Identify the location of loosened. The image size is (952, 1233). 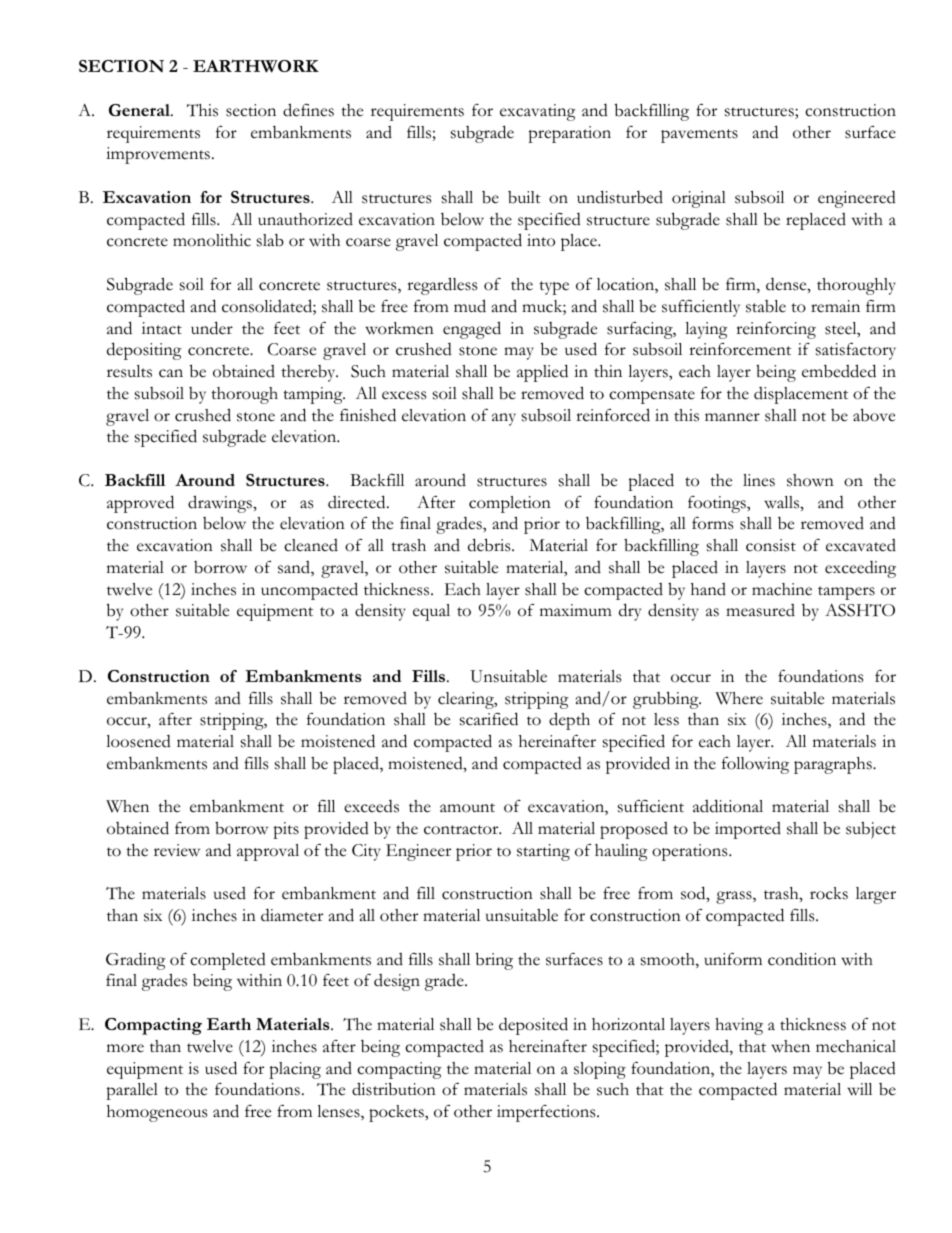
(138, 741).
